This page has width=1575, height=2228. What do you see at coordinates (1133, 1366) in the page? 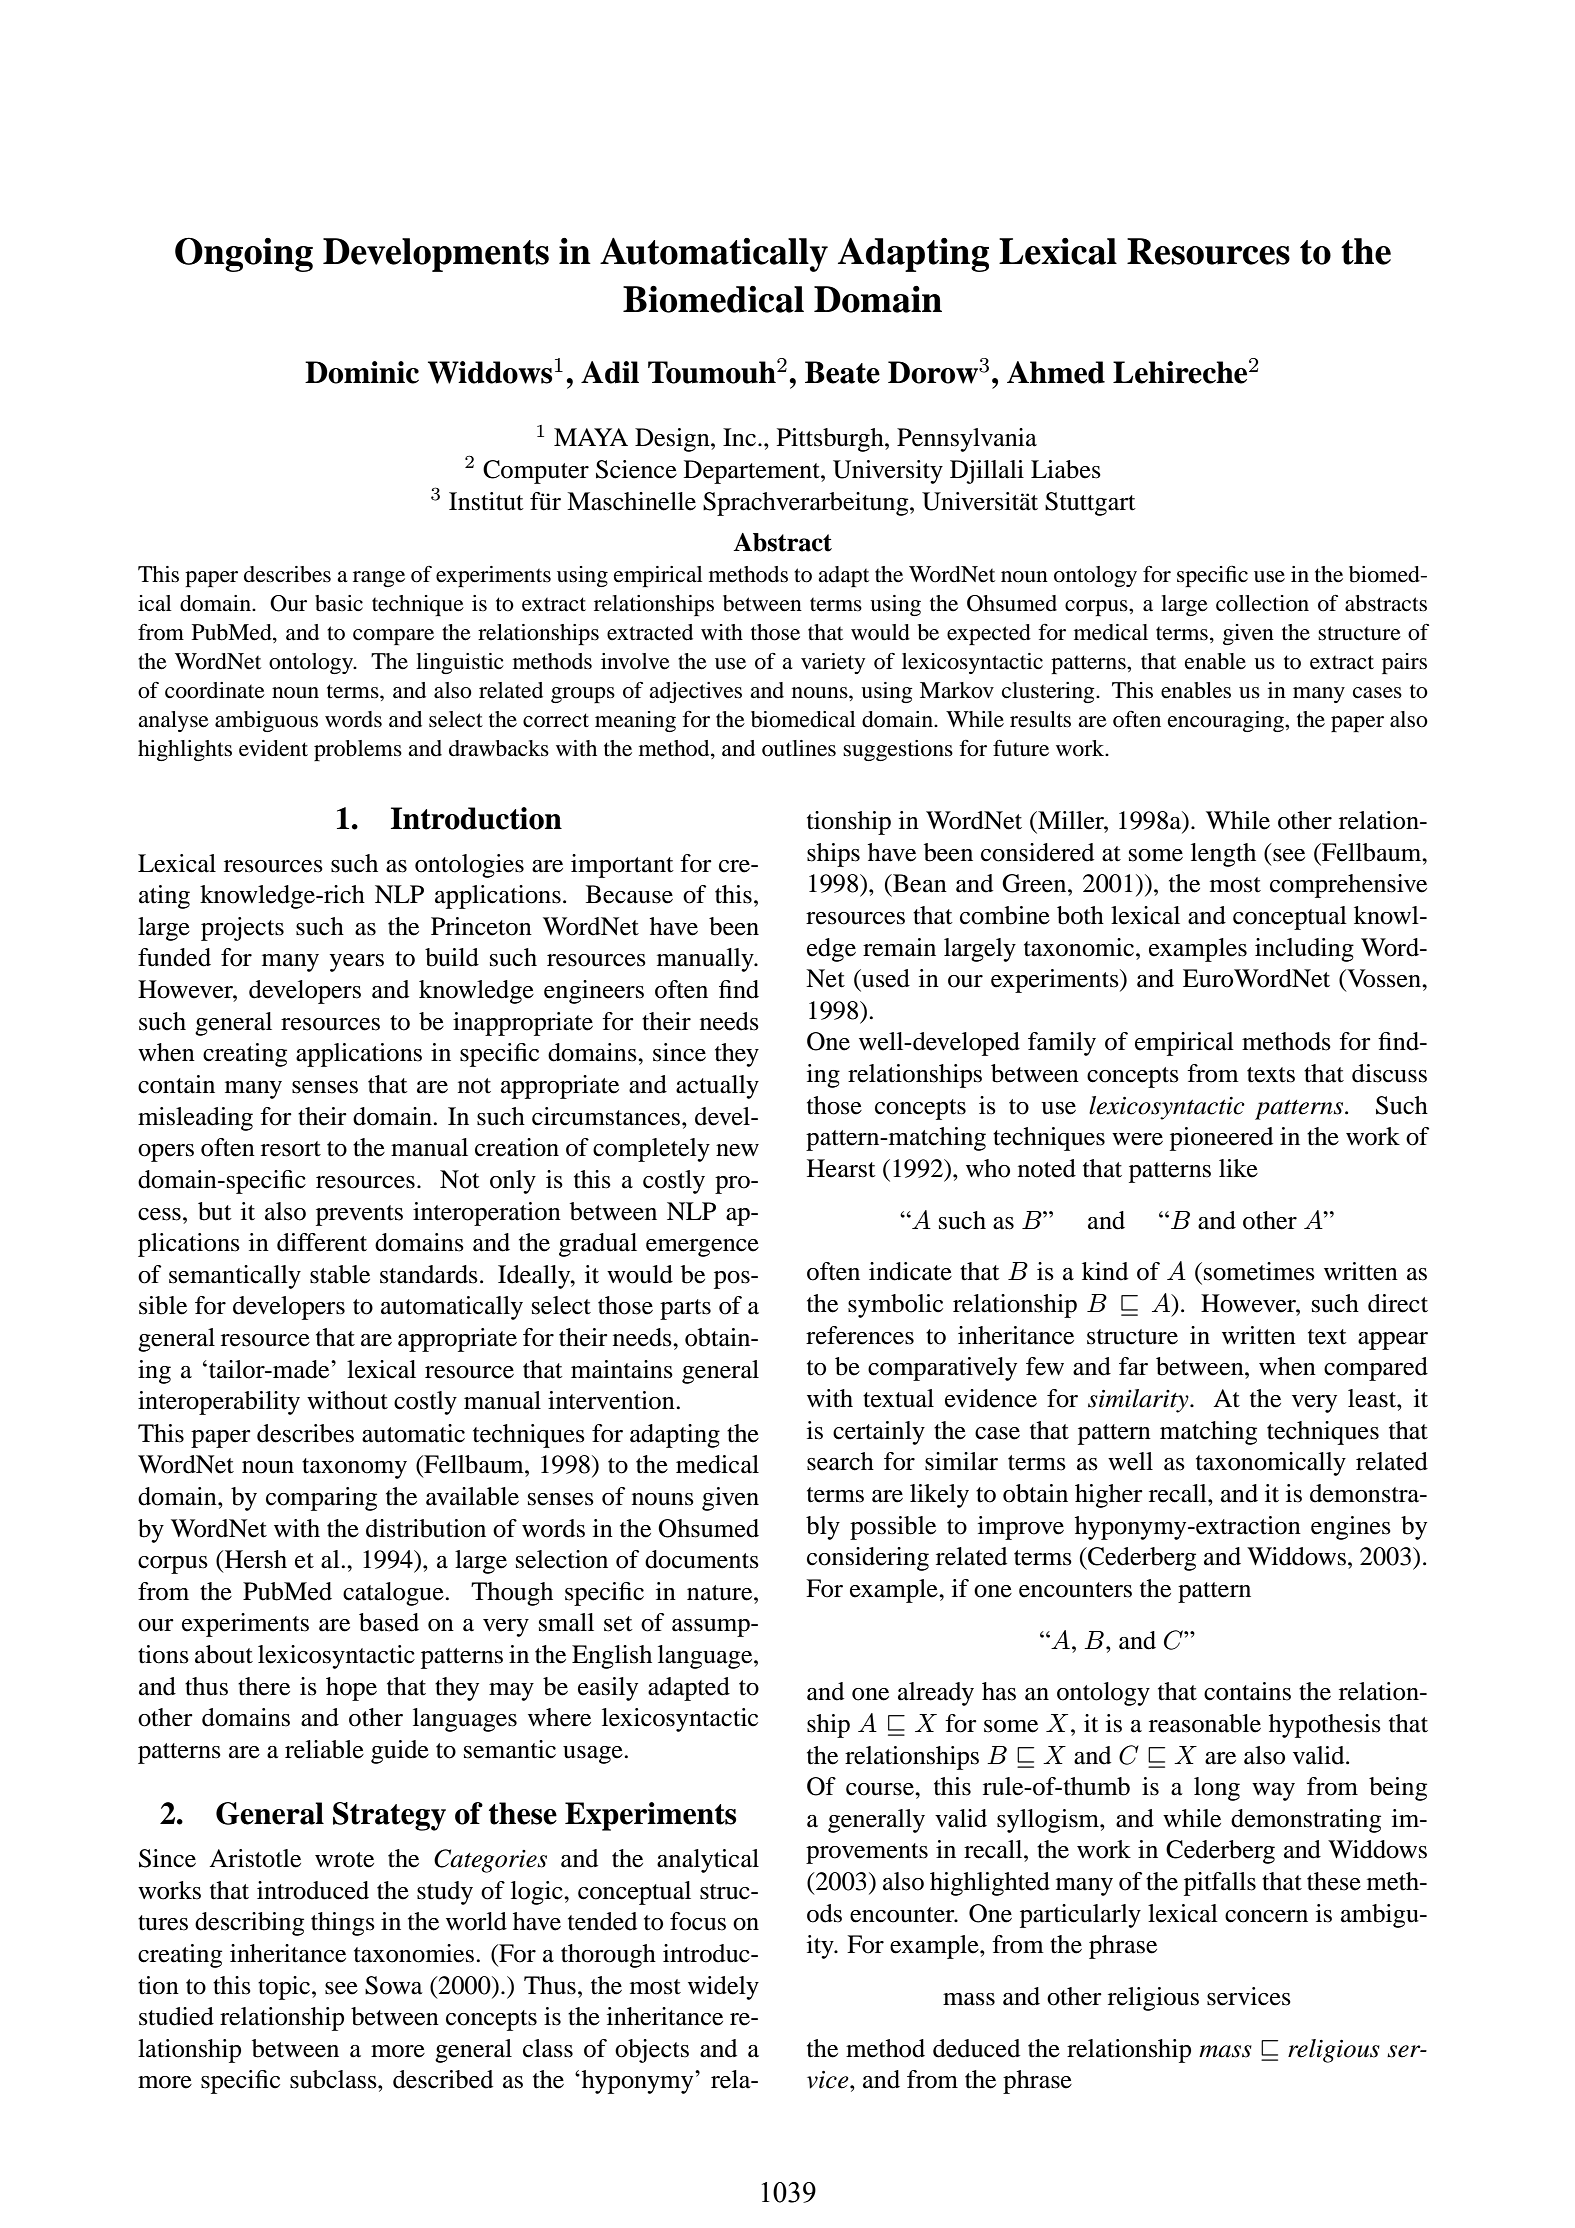
I see `far` at bounding box center [1133, 1366].
